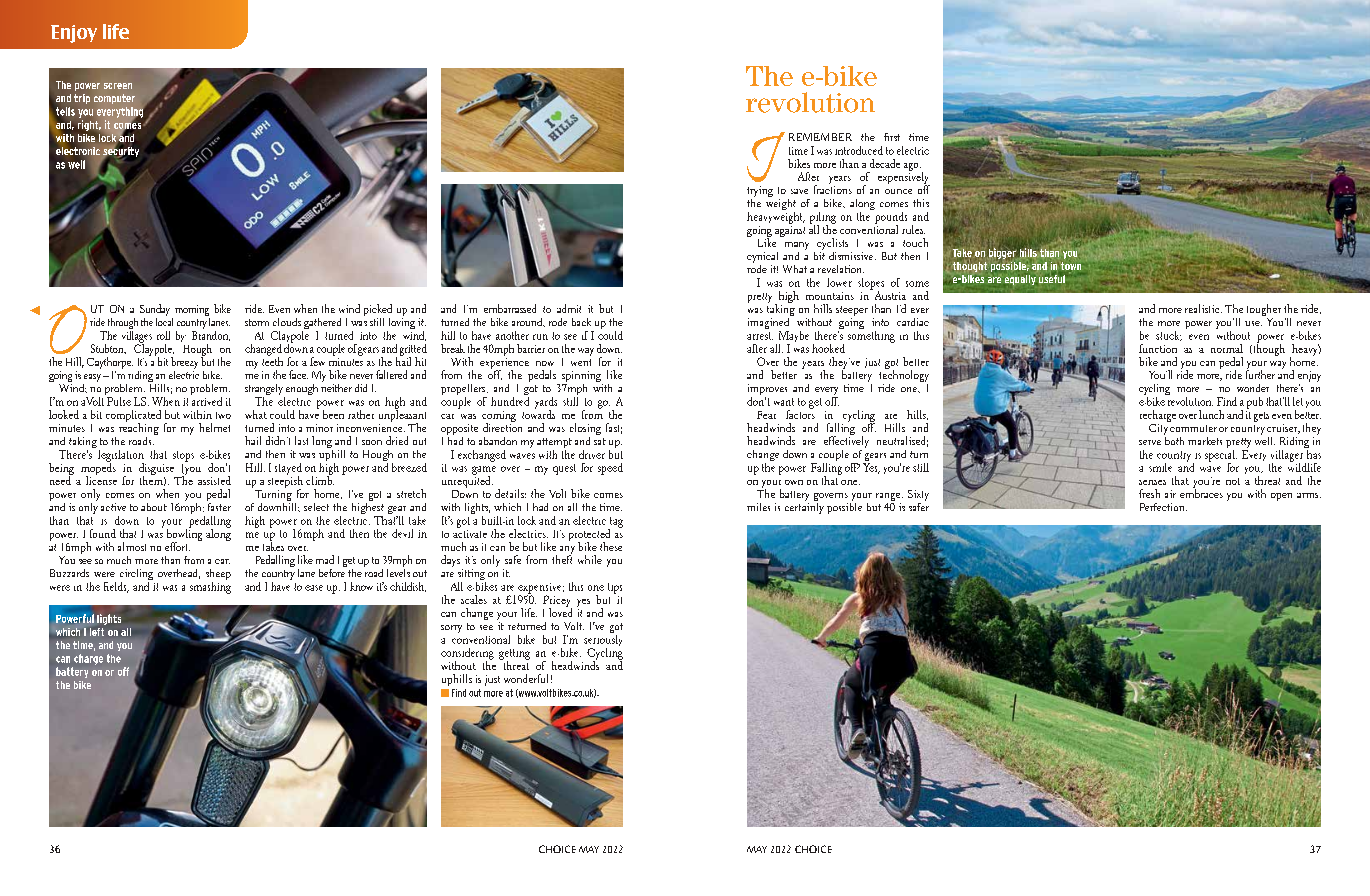 The image size is (1370, 896). Describe the element at coordinates (892, 137) in the image. I see `first` at that location.
